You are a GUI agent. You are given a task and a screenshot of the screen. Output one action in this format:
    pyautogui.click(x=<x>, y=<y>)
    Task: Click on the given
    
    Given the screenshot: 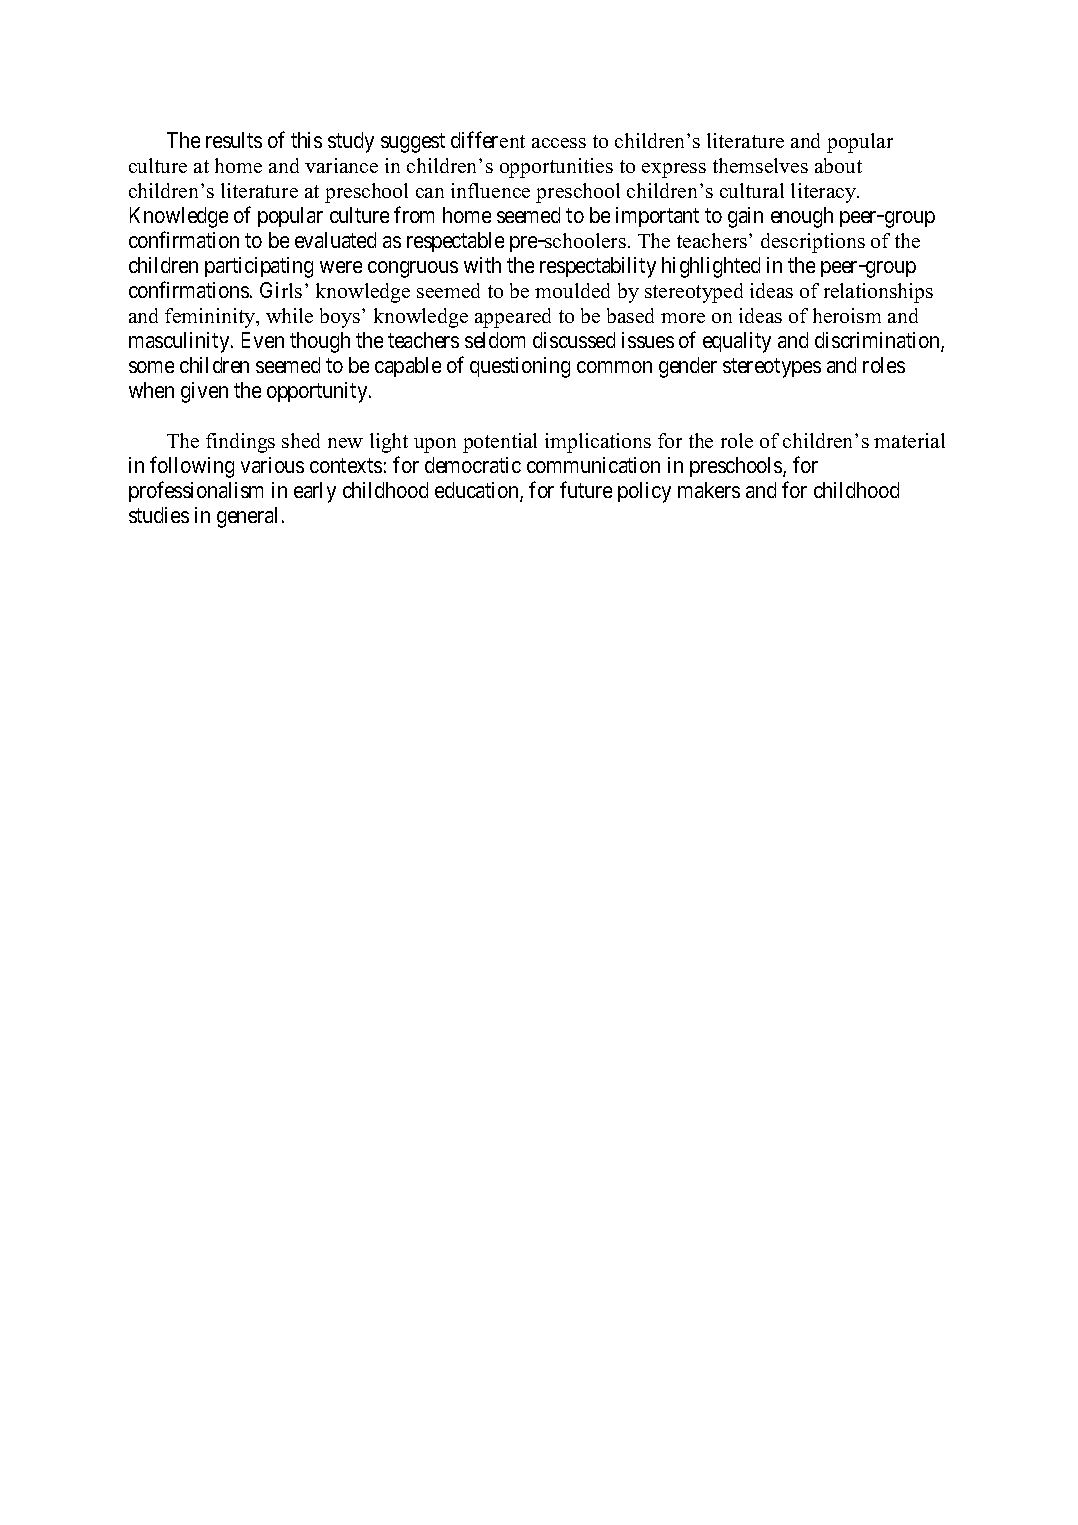 What is the action you would take?
    pyautogui.click(x=204, y=392)
